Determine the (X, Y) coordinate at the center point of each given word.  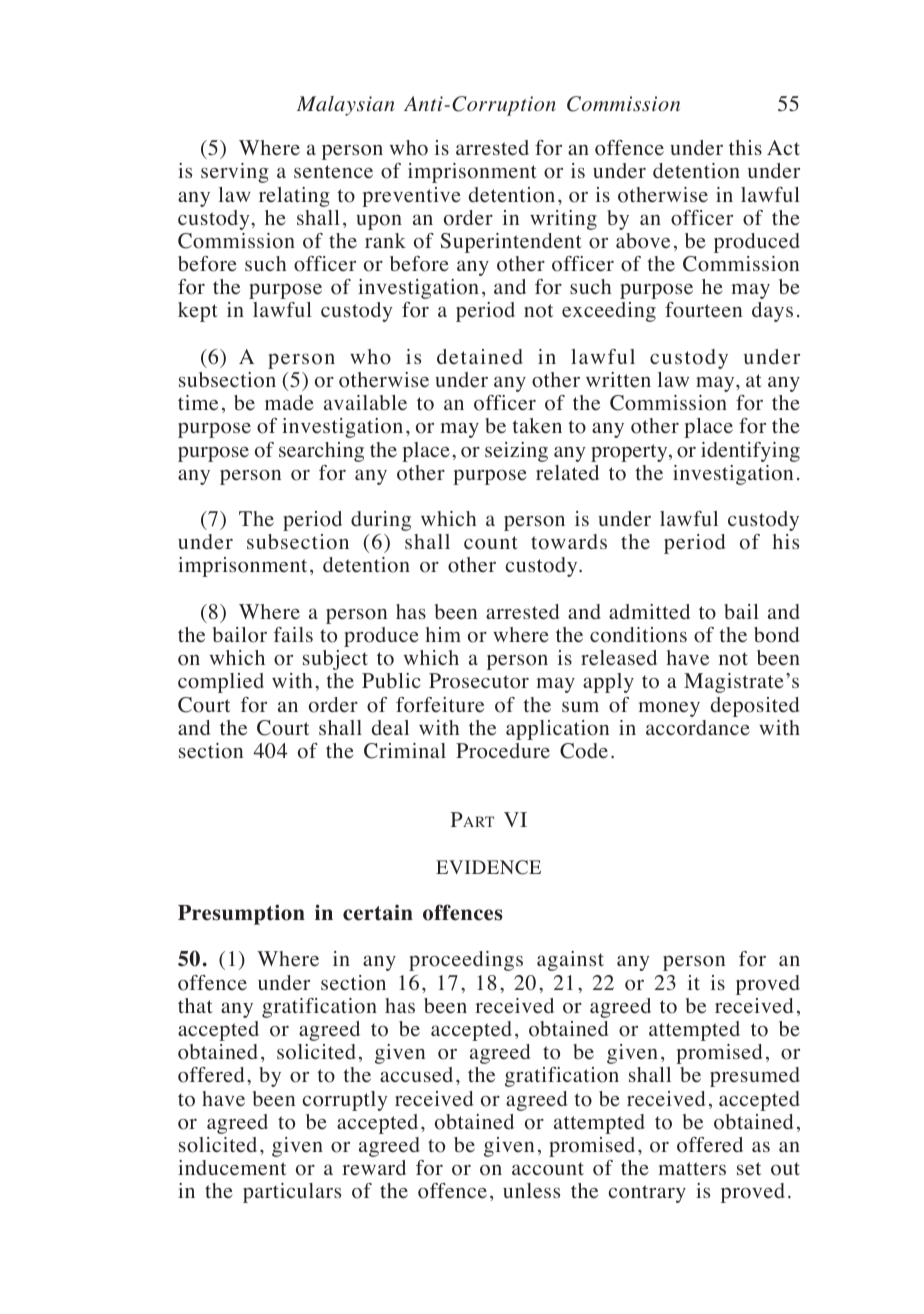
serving (235, 173)
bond (776, 635)
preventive (411, 197)
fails (293, 634)
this (745, 147)
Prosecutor (479, 681)
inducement (232, 1168)
